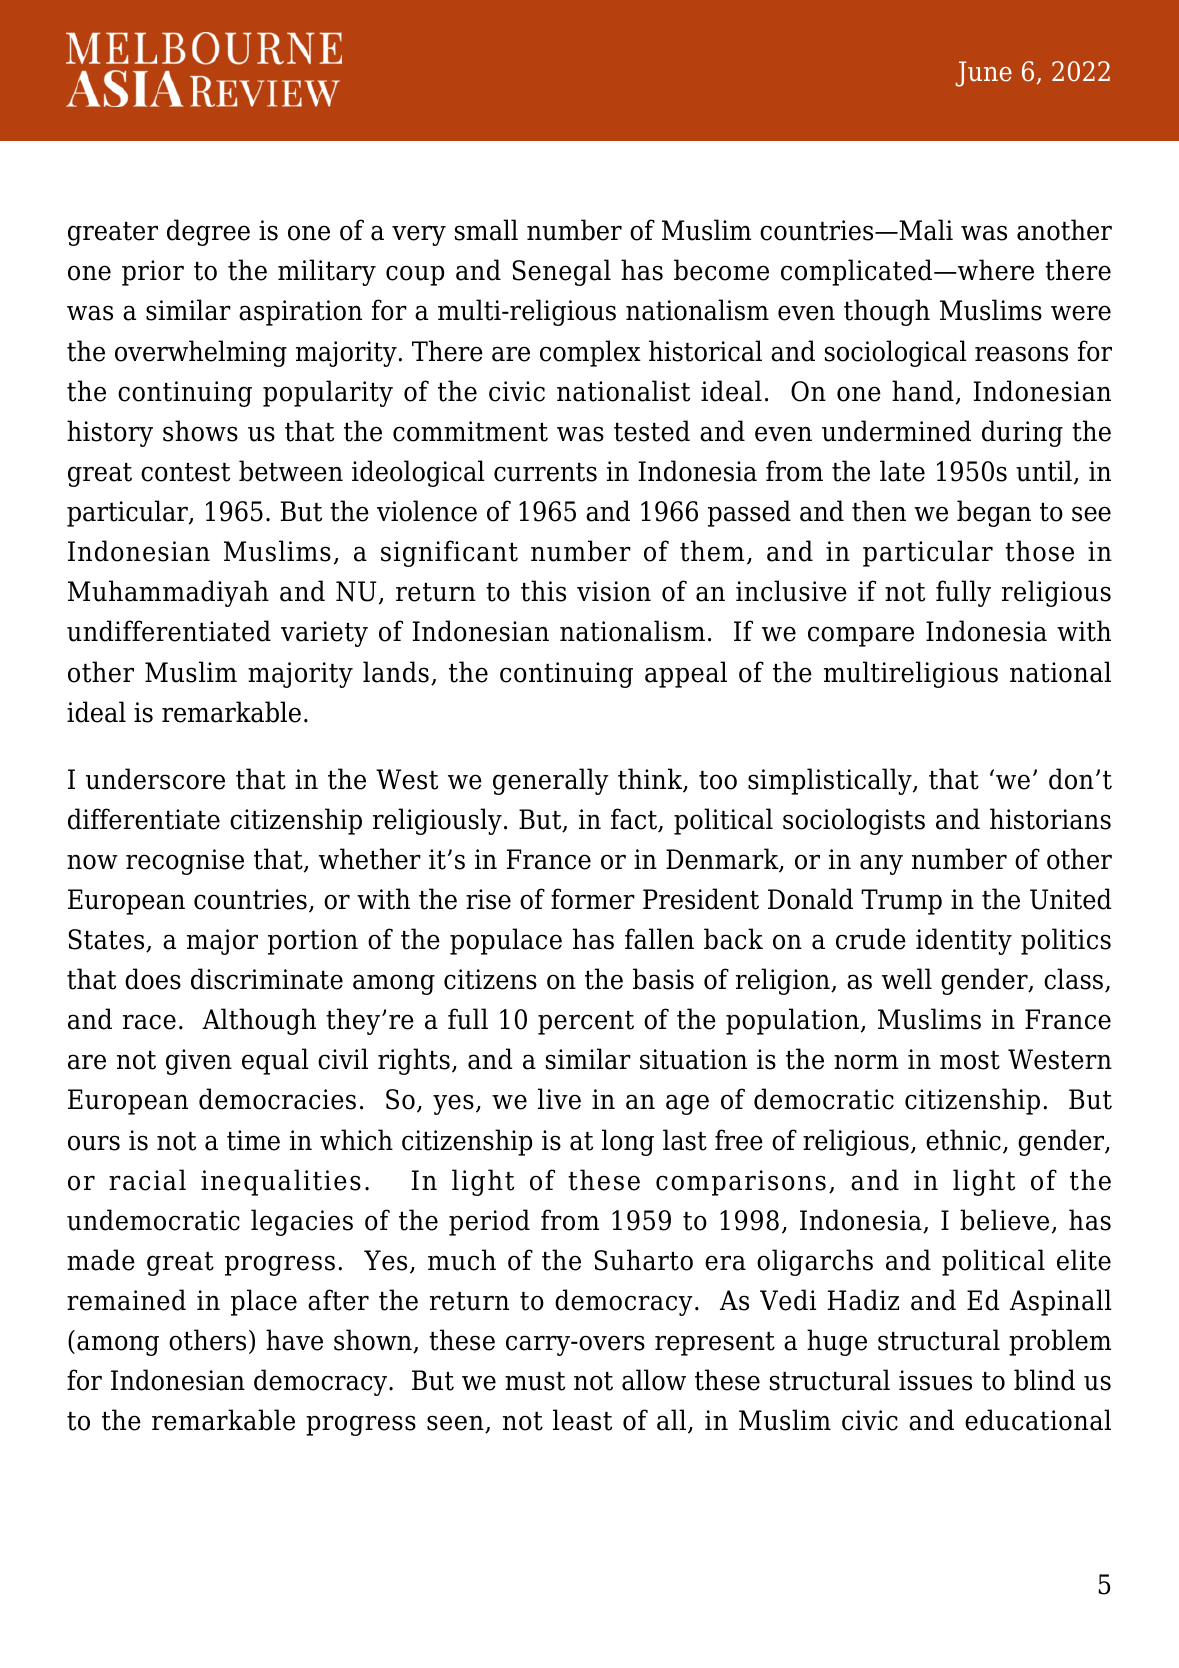 The width and height of the document is (1179, 1668). Describe the element at coordinates (155, 779) in the document. I see `underscore` at that location.
